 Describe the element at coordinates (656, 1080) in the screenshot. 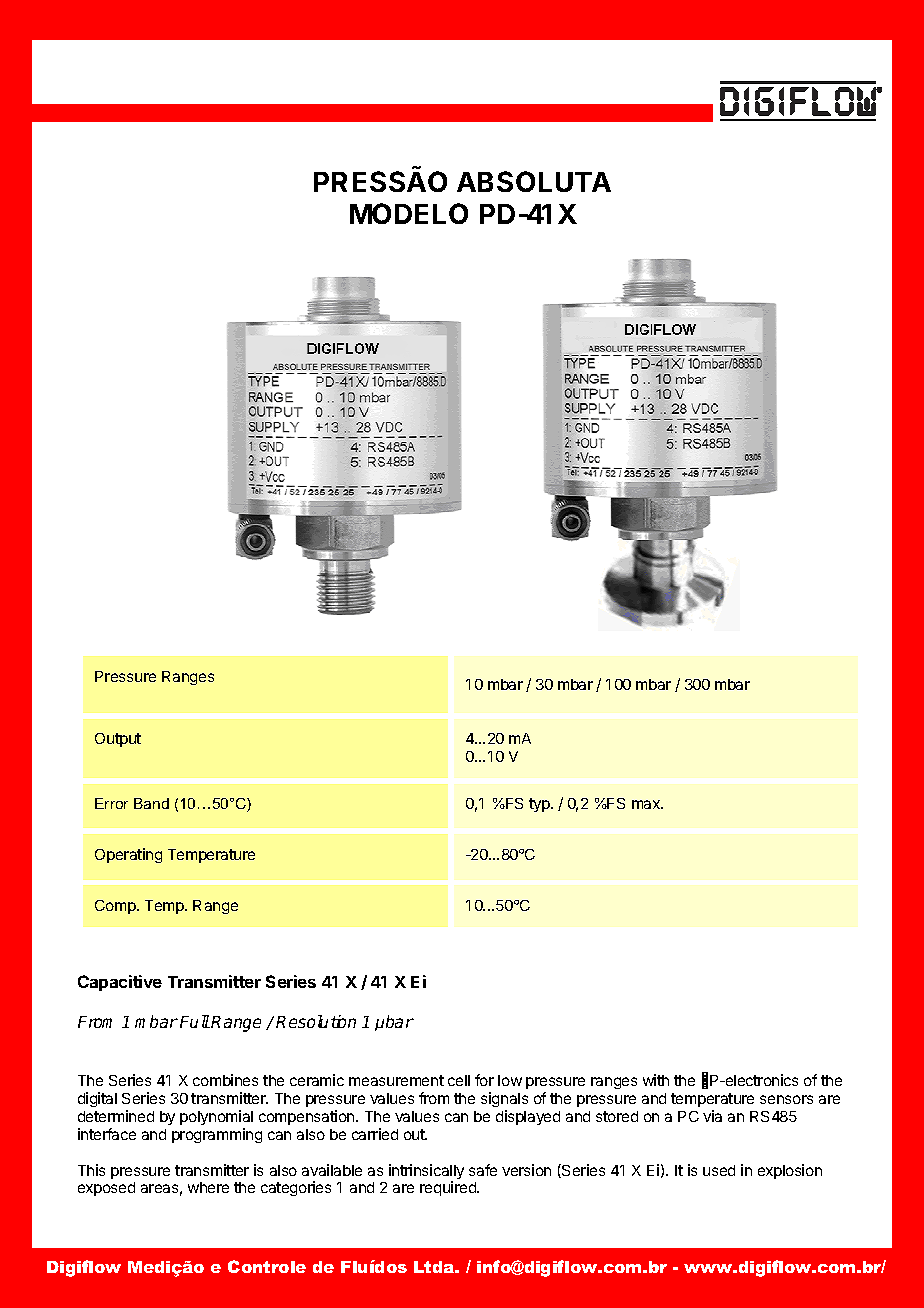

I see `with` at that location.
